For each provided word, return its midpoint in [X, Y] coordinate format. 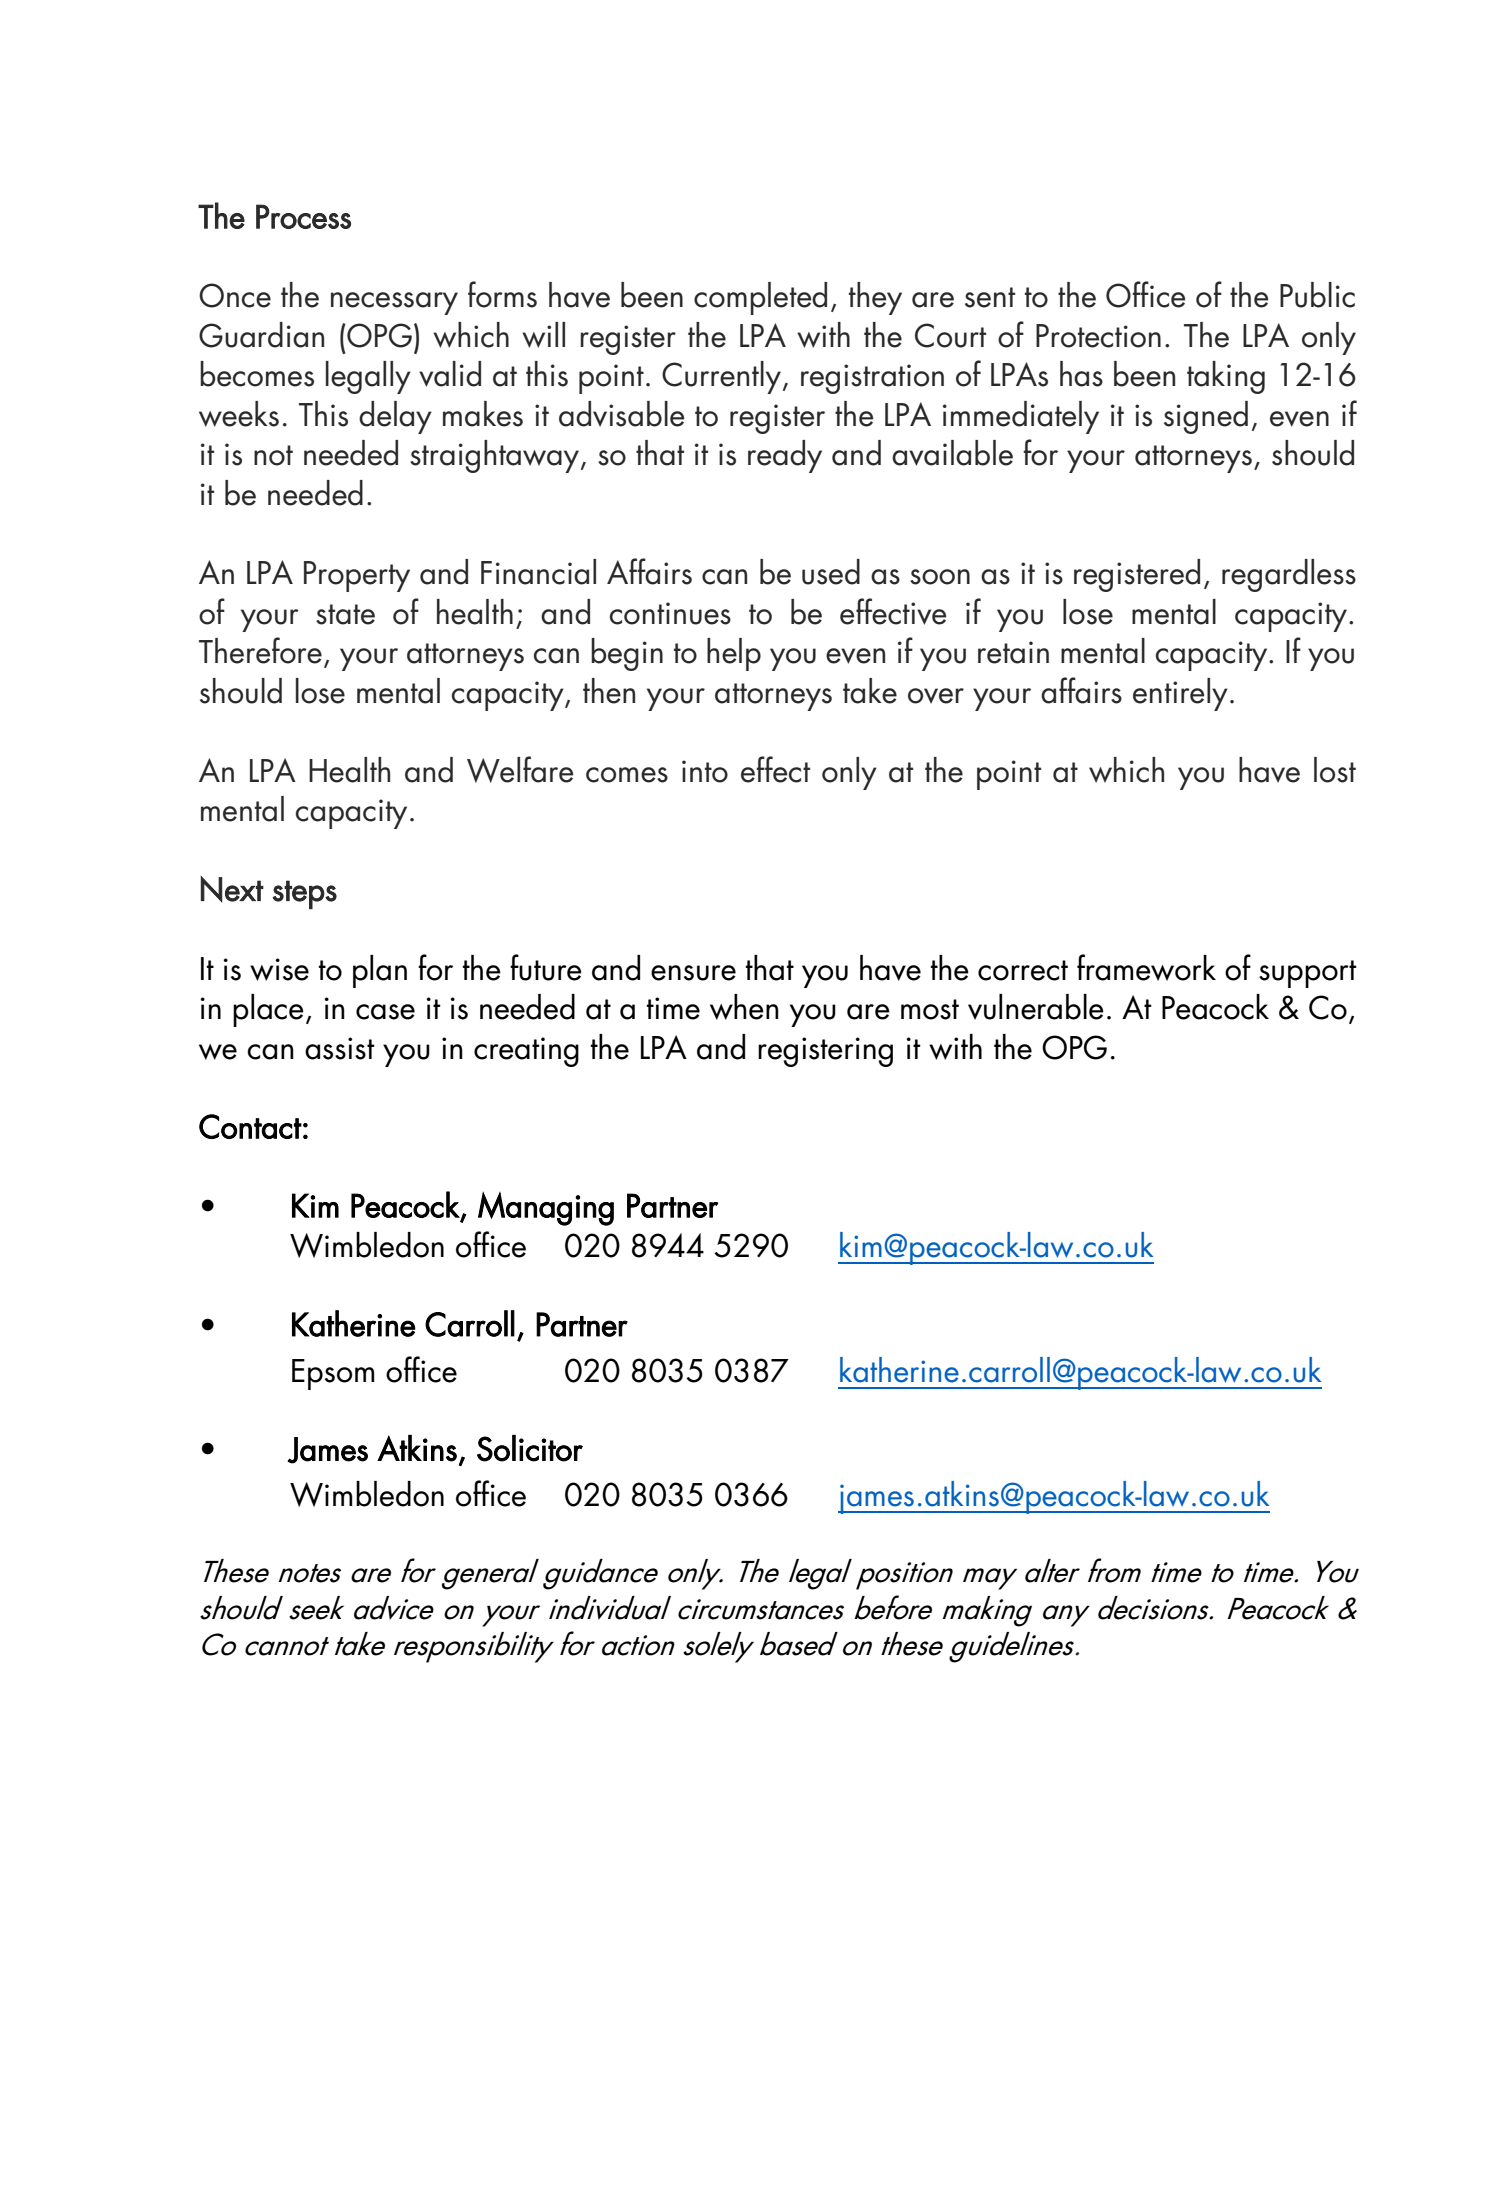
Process [303, 216]
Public [1317, 295]
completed [760, 298]
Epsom [333, 1374]
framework [1146, 967]
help [734, 654]
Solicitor [530, 1448]
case [385, 1012]
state [345, 614]
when [744, 1007]
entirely [1180, 694]
